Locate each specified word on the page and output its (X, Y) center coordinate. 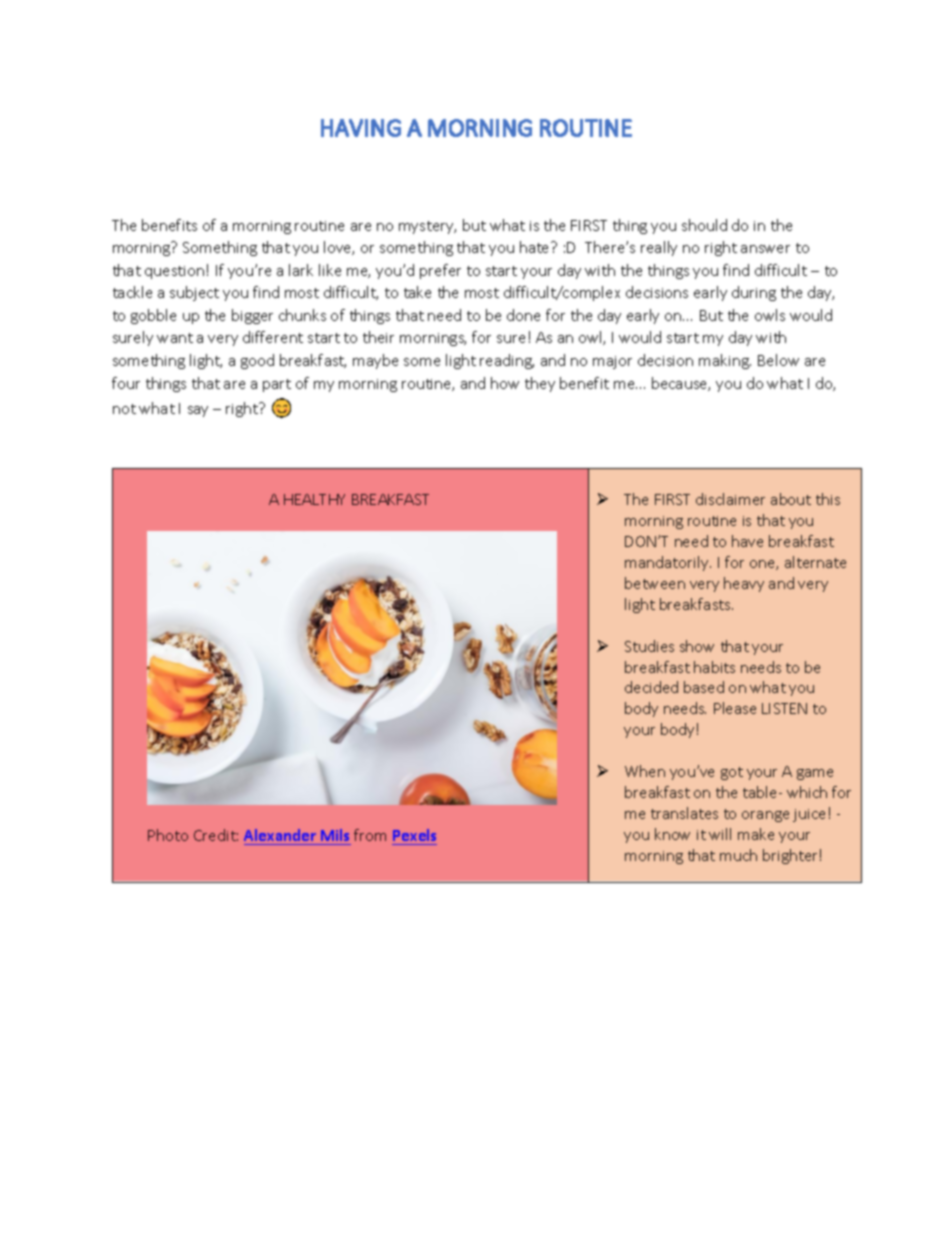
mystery (427, 227)
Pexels (414, 835)
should (704, 225)
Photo (168, 835)
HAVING (361, 128)
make (756, 834)
